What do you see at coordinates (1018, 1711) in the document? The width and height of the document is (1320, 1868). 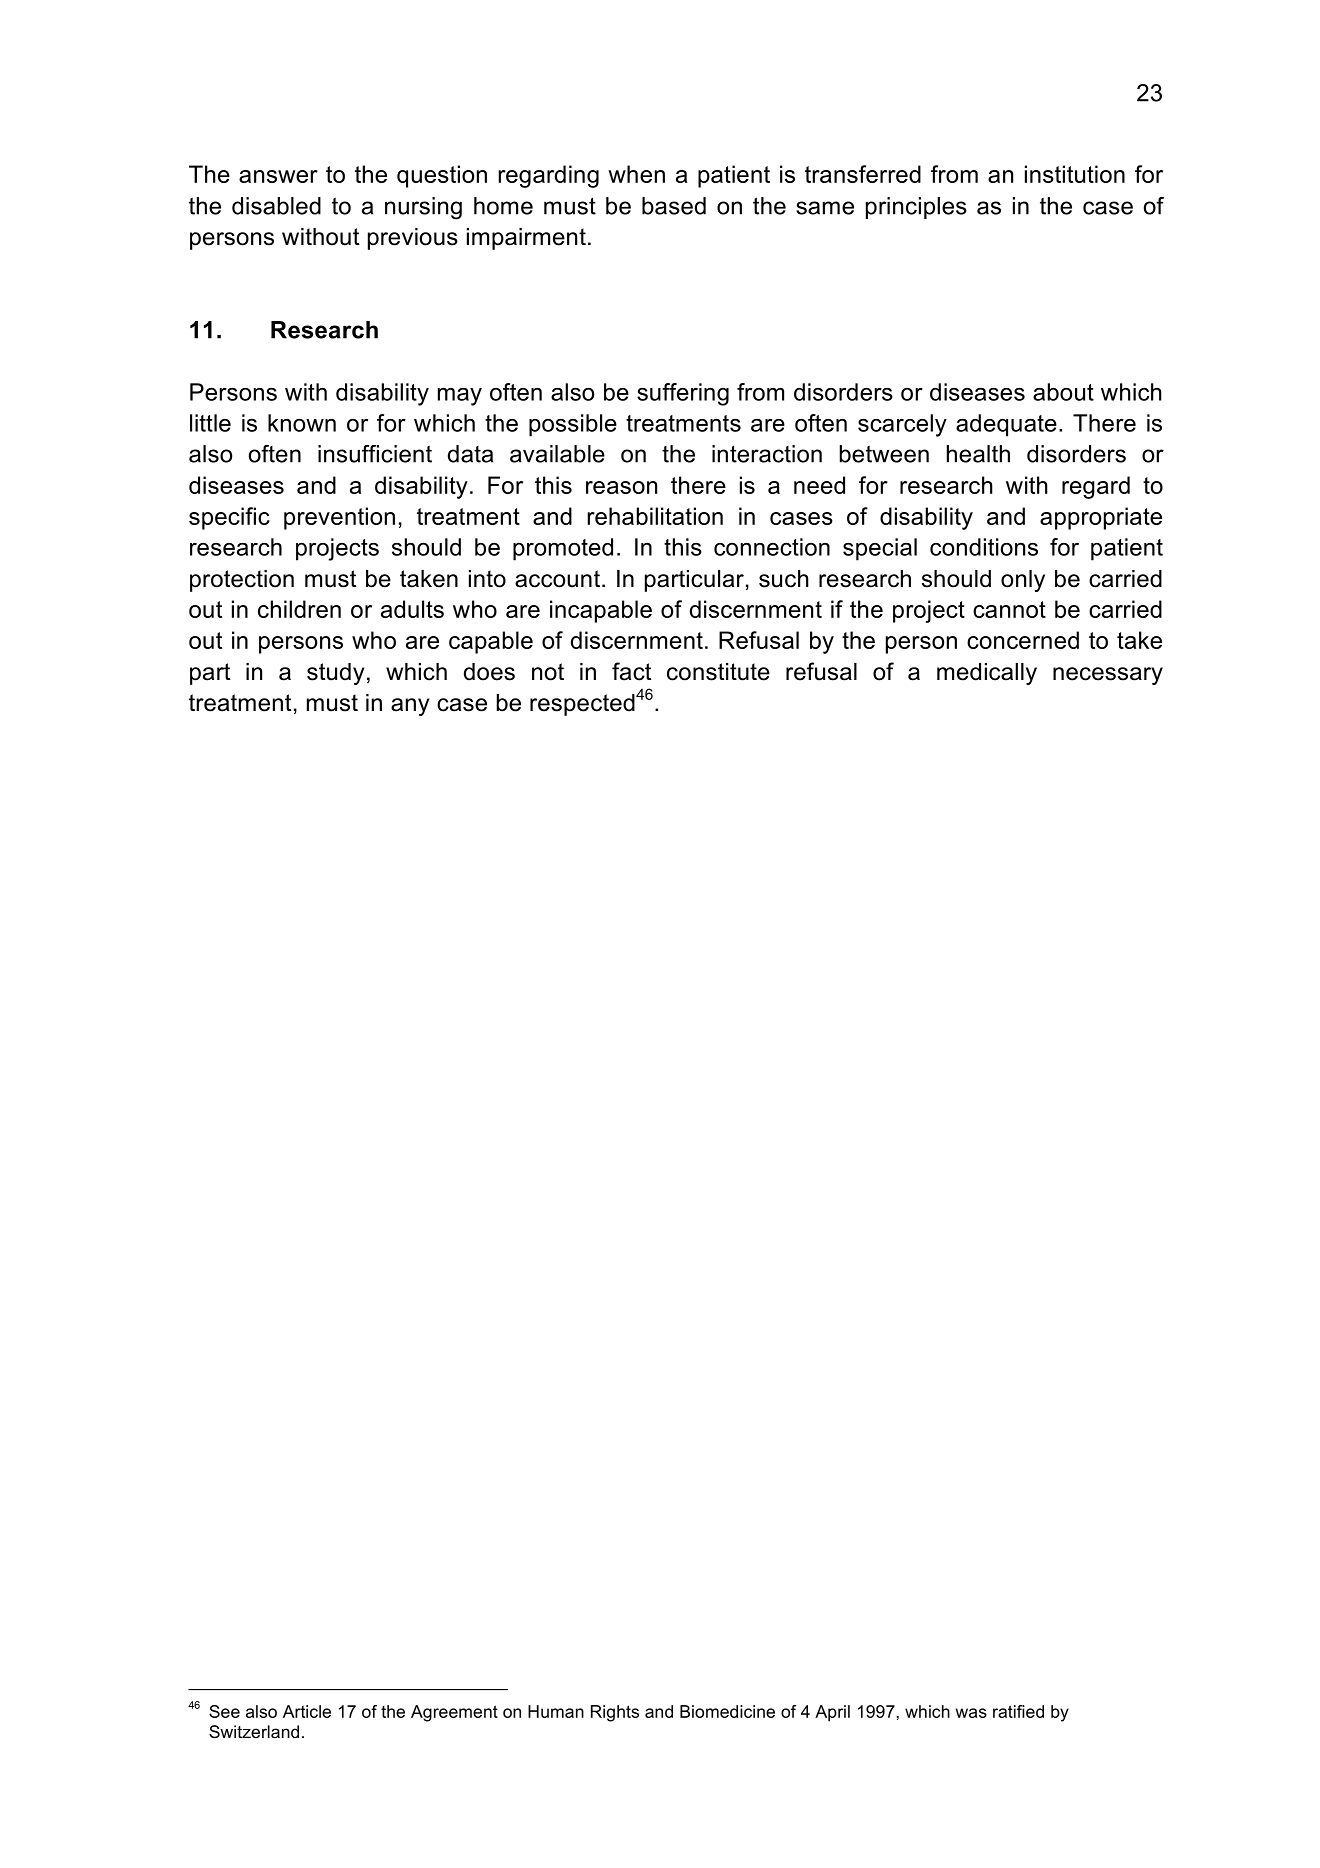 I see `ratified` at bounding box center [1018, 1711].
